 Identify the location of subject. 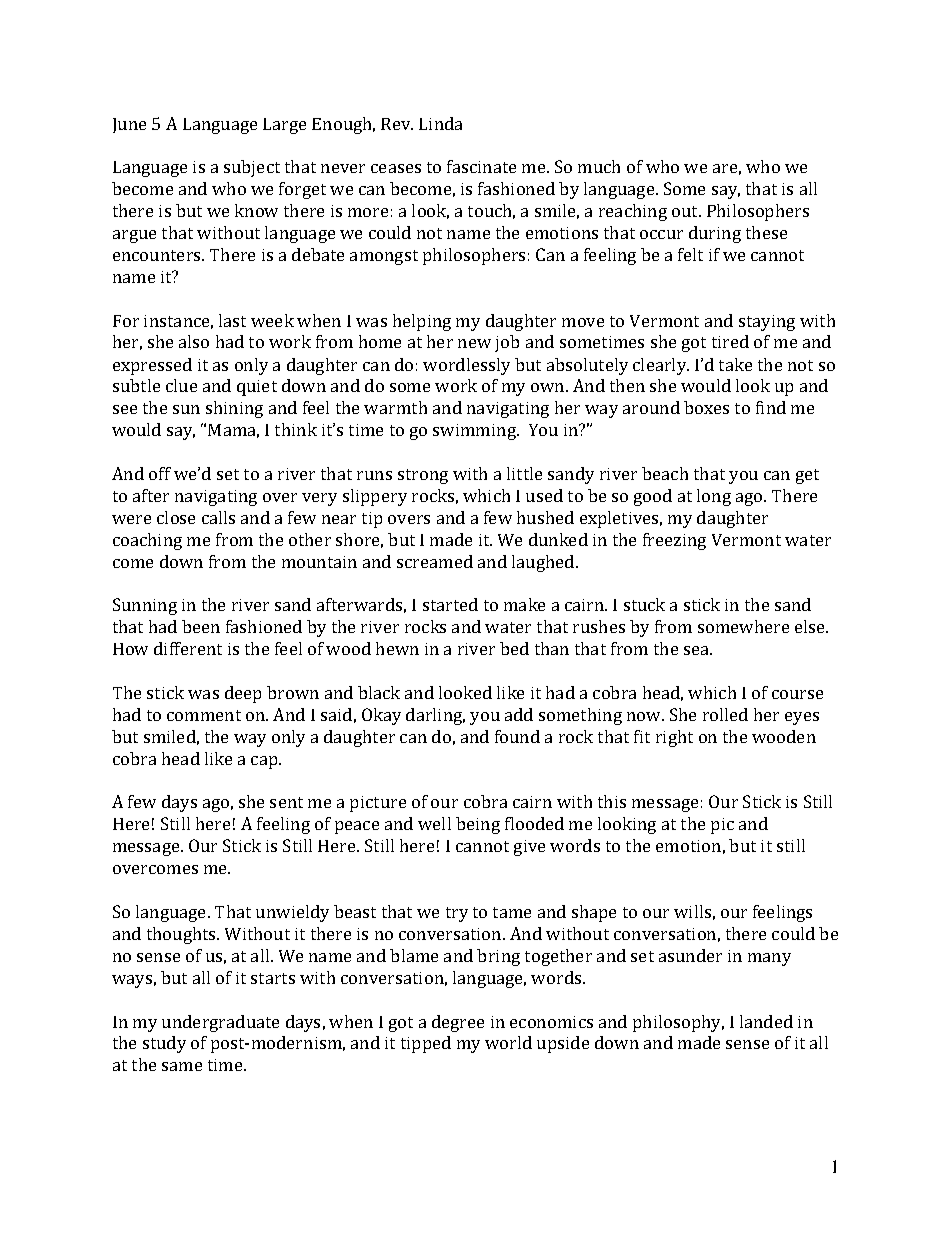
(252, 168).
